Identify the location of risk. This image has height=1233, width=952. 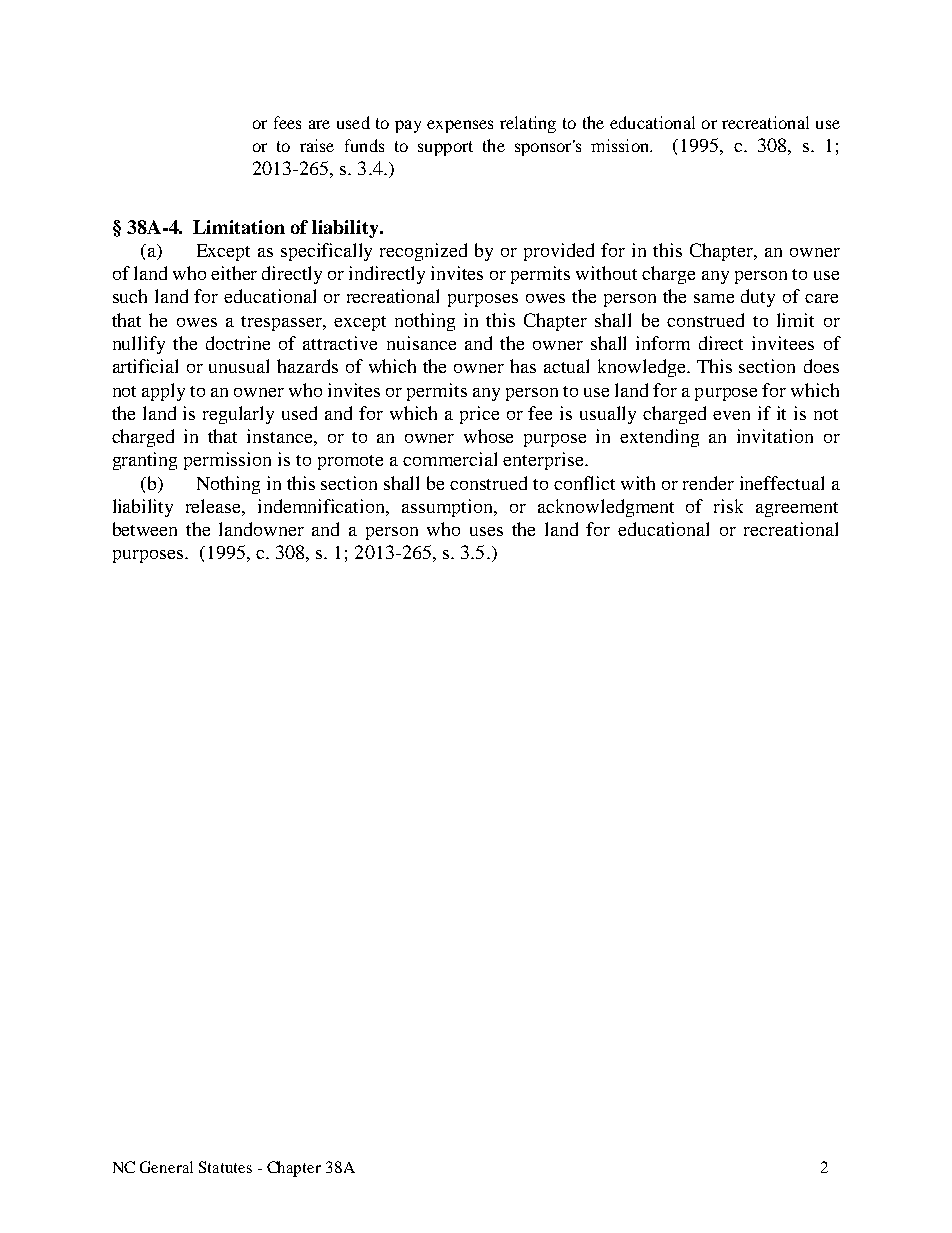
(728, 506).
